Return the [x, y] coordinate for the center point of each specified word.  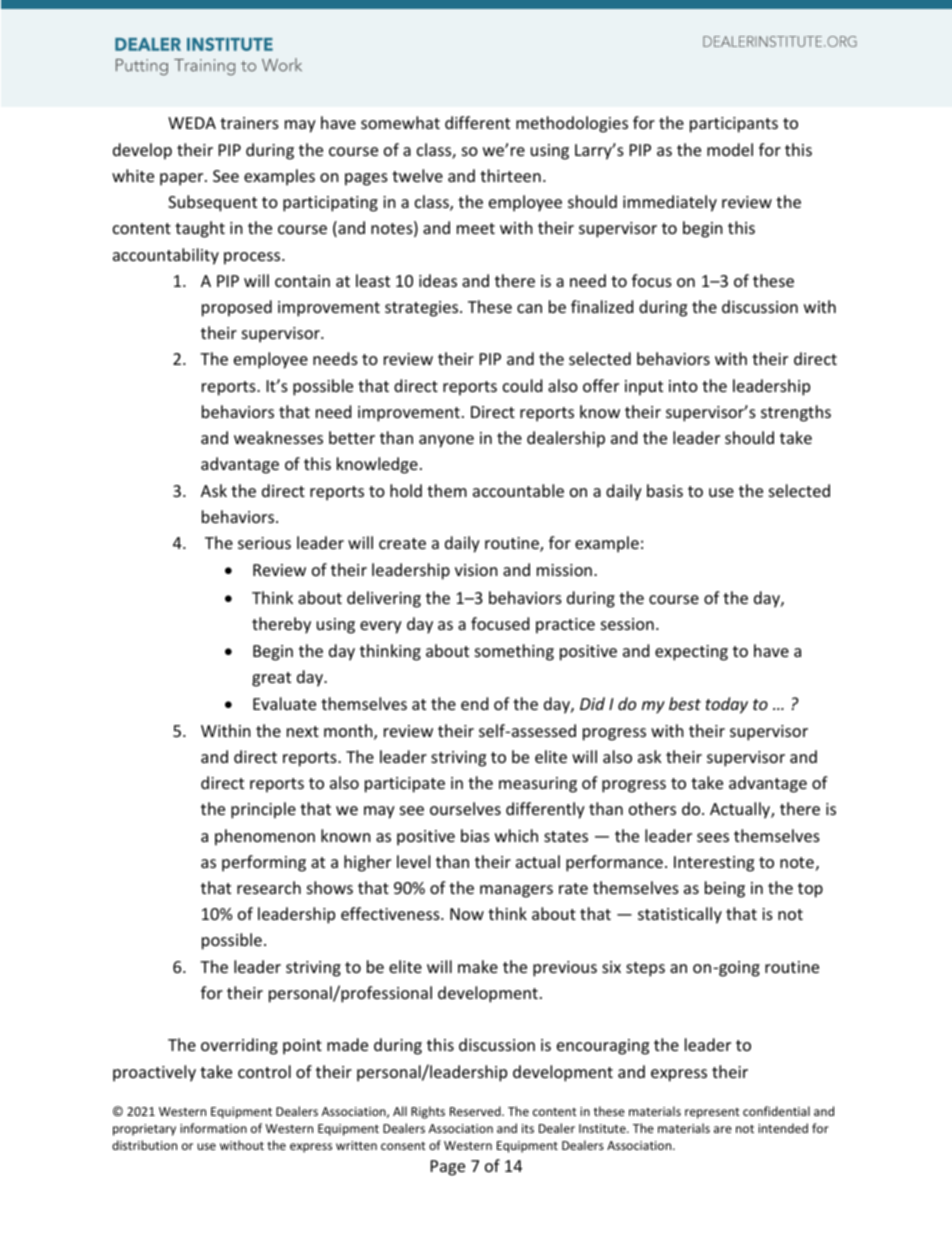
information [213, 1128]
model [730, 149]
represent [712, 1113]
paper [183, 179]
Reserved [476, 1111]
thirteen [510, 175]
